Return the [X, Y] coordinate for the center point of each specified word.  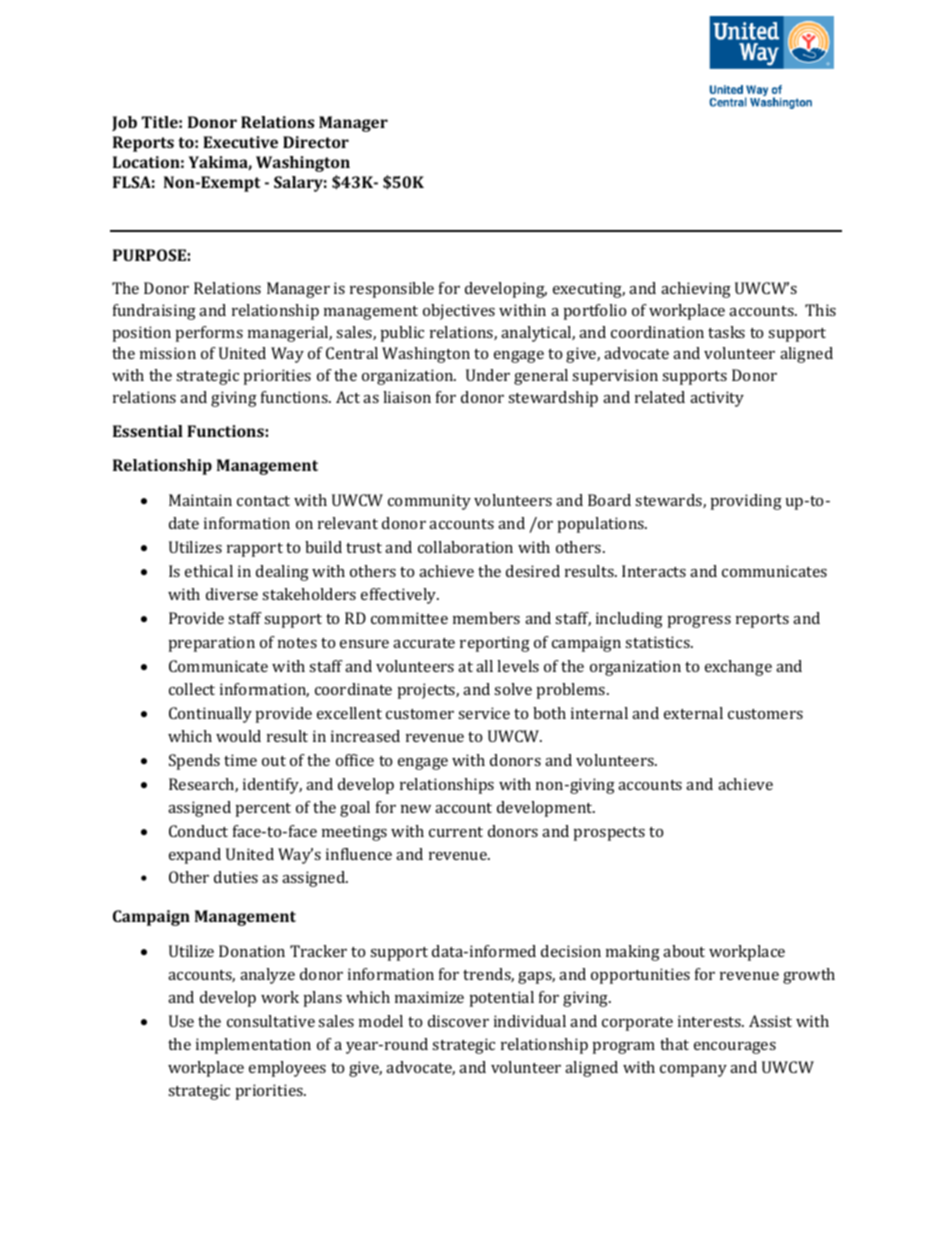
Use [181, 1021]
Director [316, 142]
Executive [240, 142]
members [486, 618]
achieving [696, 290]
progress [699, 622]
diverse [232, 594]
